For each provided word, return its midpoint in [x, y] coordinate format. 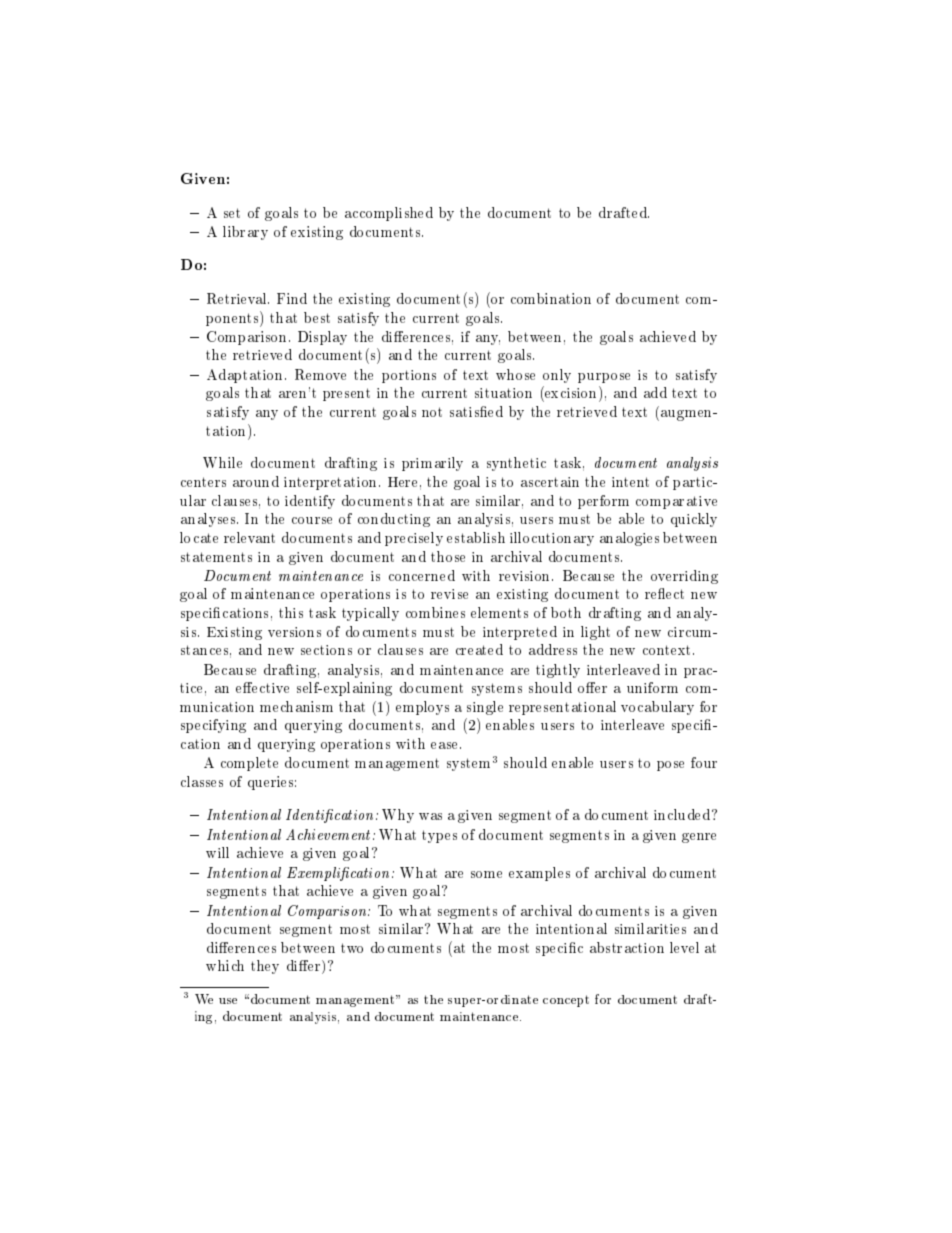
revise [449, 594]
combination [551, 298]
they [265, 967]
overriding [684, 577]
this [291, 612]
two [352, 948]
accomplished [389, 214]
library [245, 233]
